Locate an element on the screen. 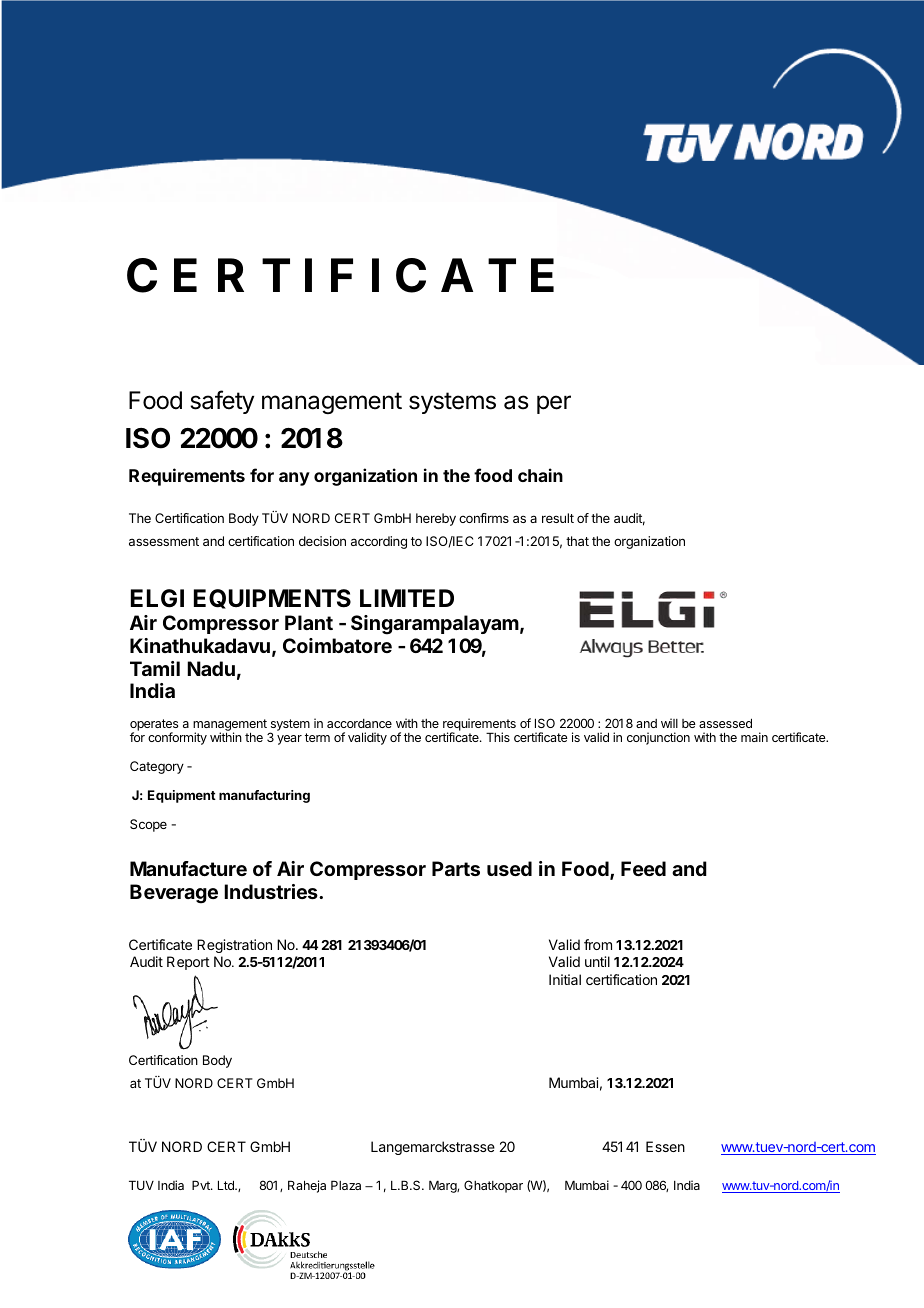  chain is located at coordinates (540, 475).
